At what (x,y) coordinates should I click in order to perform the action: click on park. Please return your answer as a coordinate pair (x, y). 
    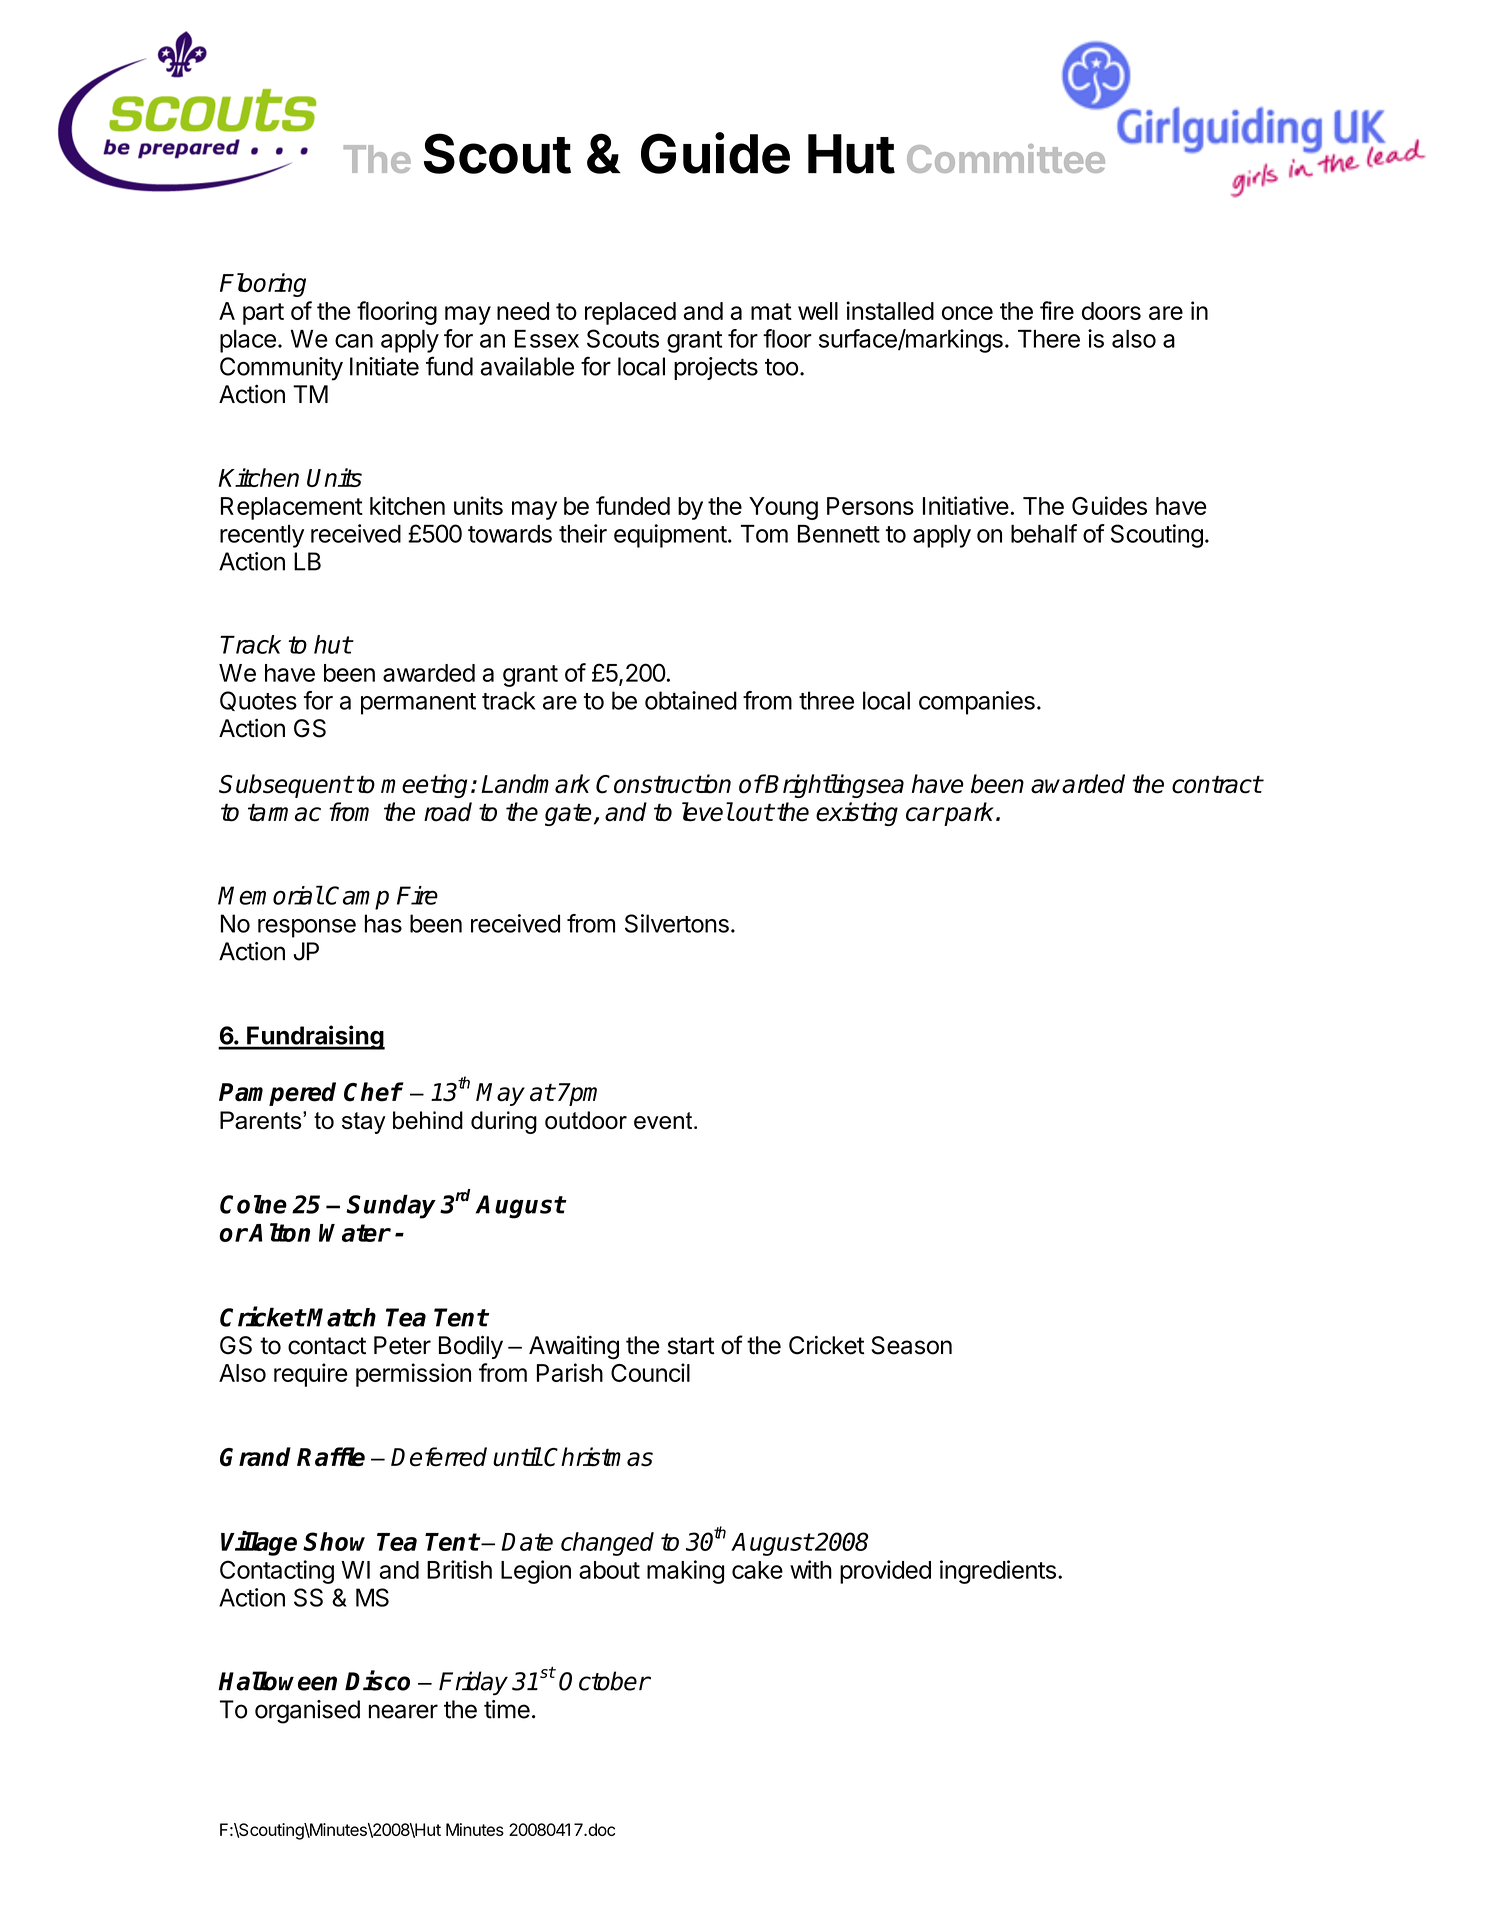
    Looking at the image, I should click on (970, 814).
